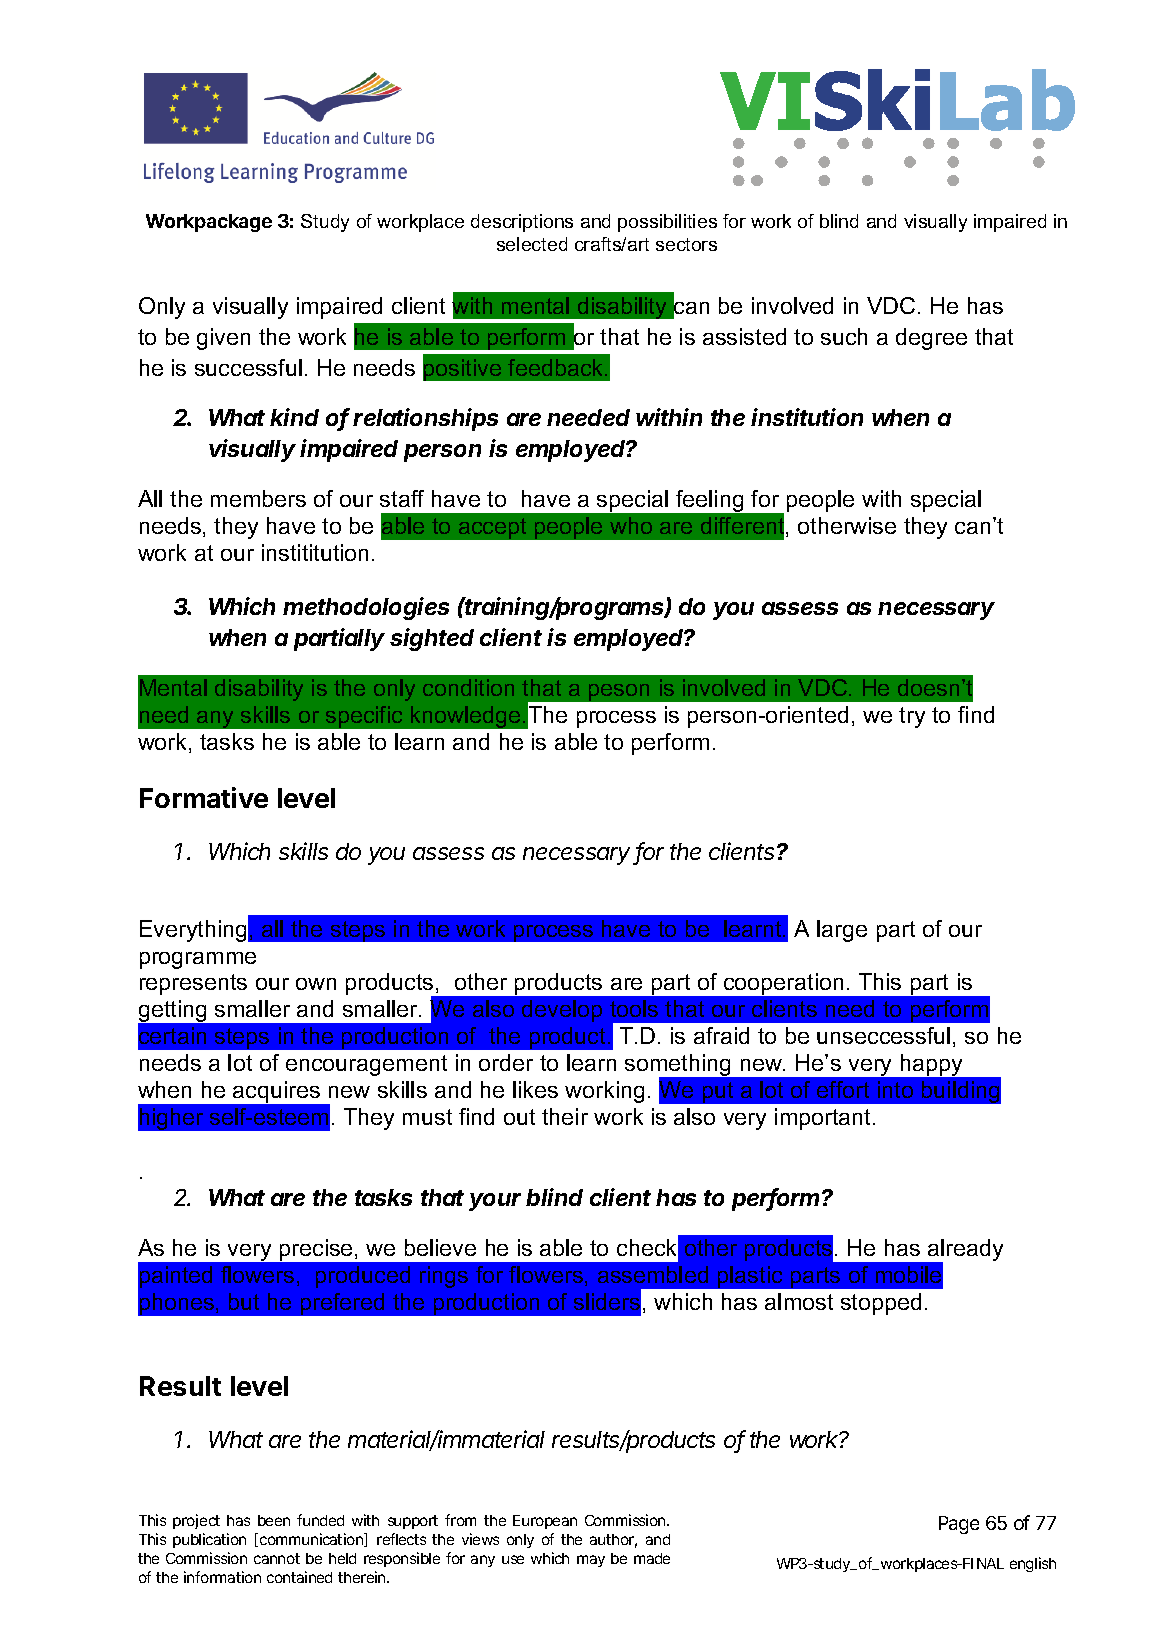  I want to click on encouragement, so click(366, 1065).
